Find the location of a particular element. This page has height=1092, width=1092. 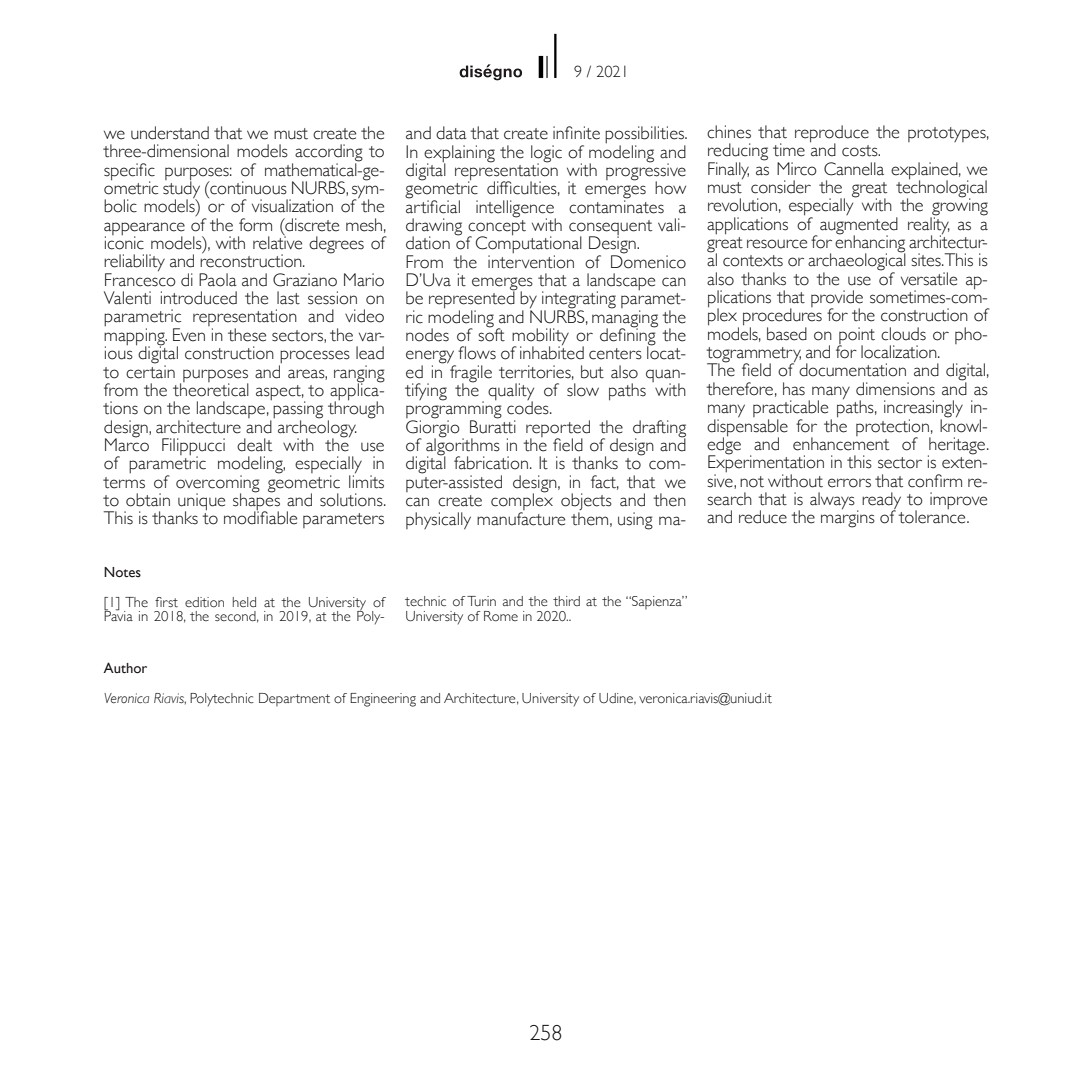

passing is located at coordinates (298, 411).
